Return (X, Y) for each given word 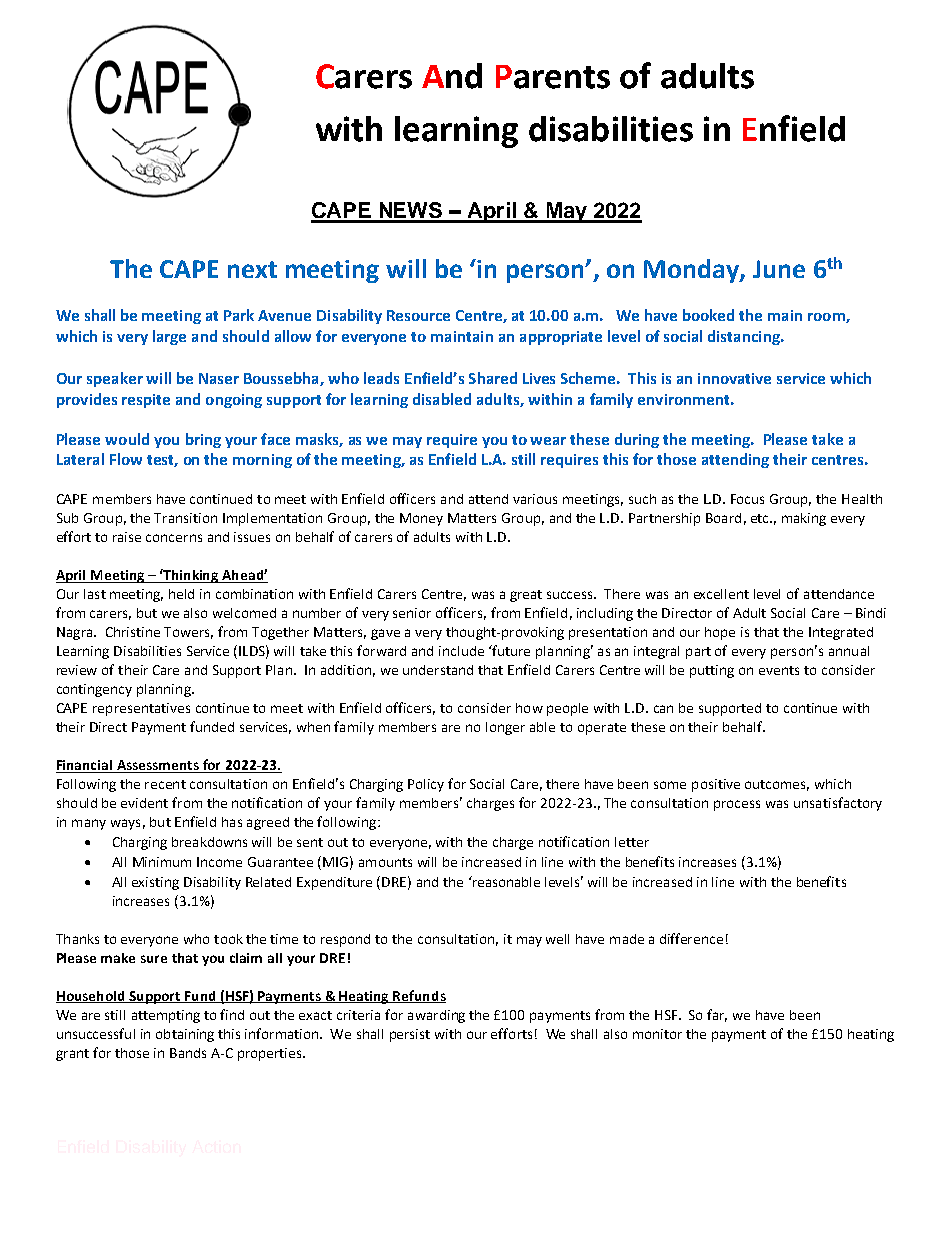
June (779, 269)
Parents (553, 77)
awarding (436, 1016)
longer (505, 728)
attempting (166, 1016)
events (779, 670)
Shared (493, 378)
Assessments (157, 766)
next (252, 269)
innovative (734, 378)
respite (146, 401)
